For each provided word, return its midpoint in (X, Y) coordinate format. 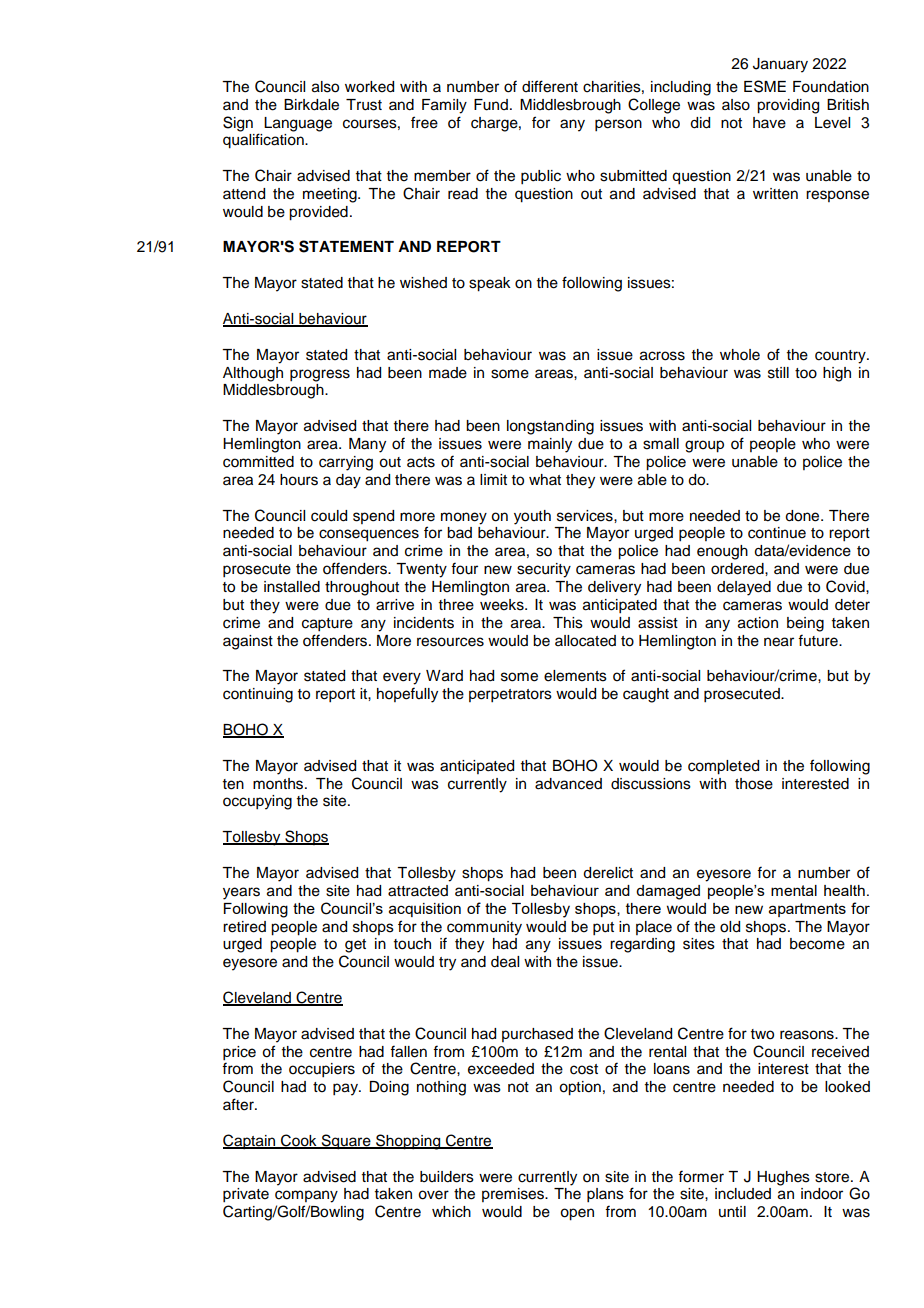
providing (788, 106)
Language (298, 124)
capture (327, 625)
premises (514, 1195)
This (568, 623)
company (306, 1196)
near (779, 642)
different (550, 86)
